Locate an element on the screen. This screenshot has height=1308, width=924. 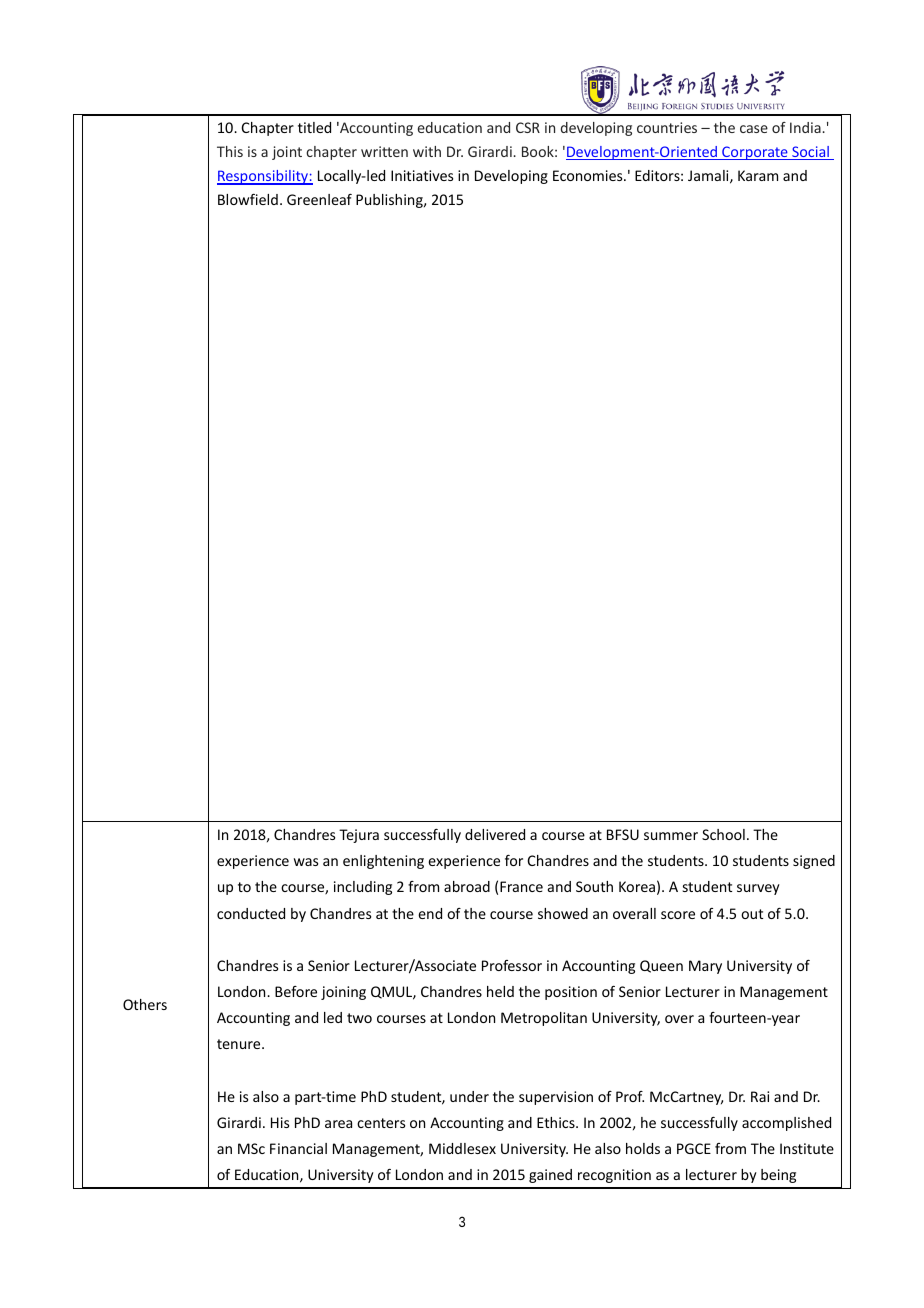
This is located at coordinates (230, 151).
